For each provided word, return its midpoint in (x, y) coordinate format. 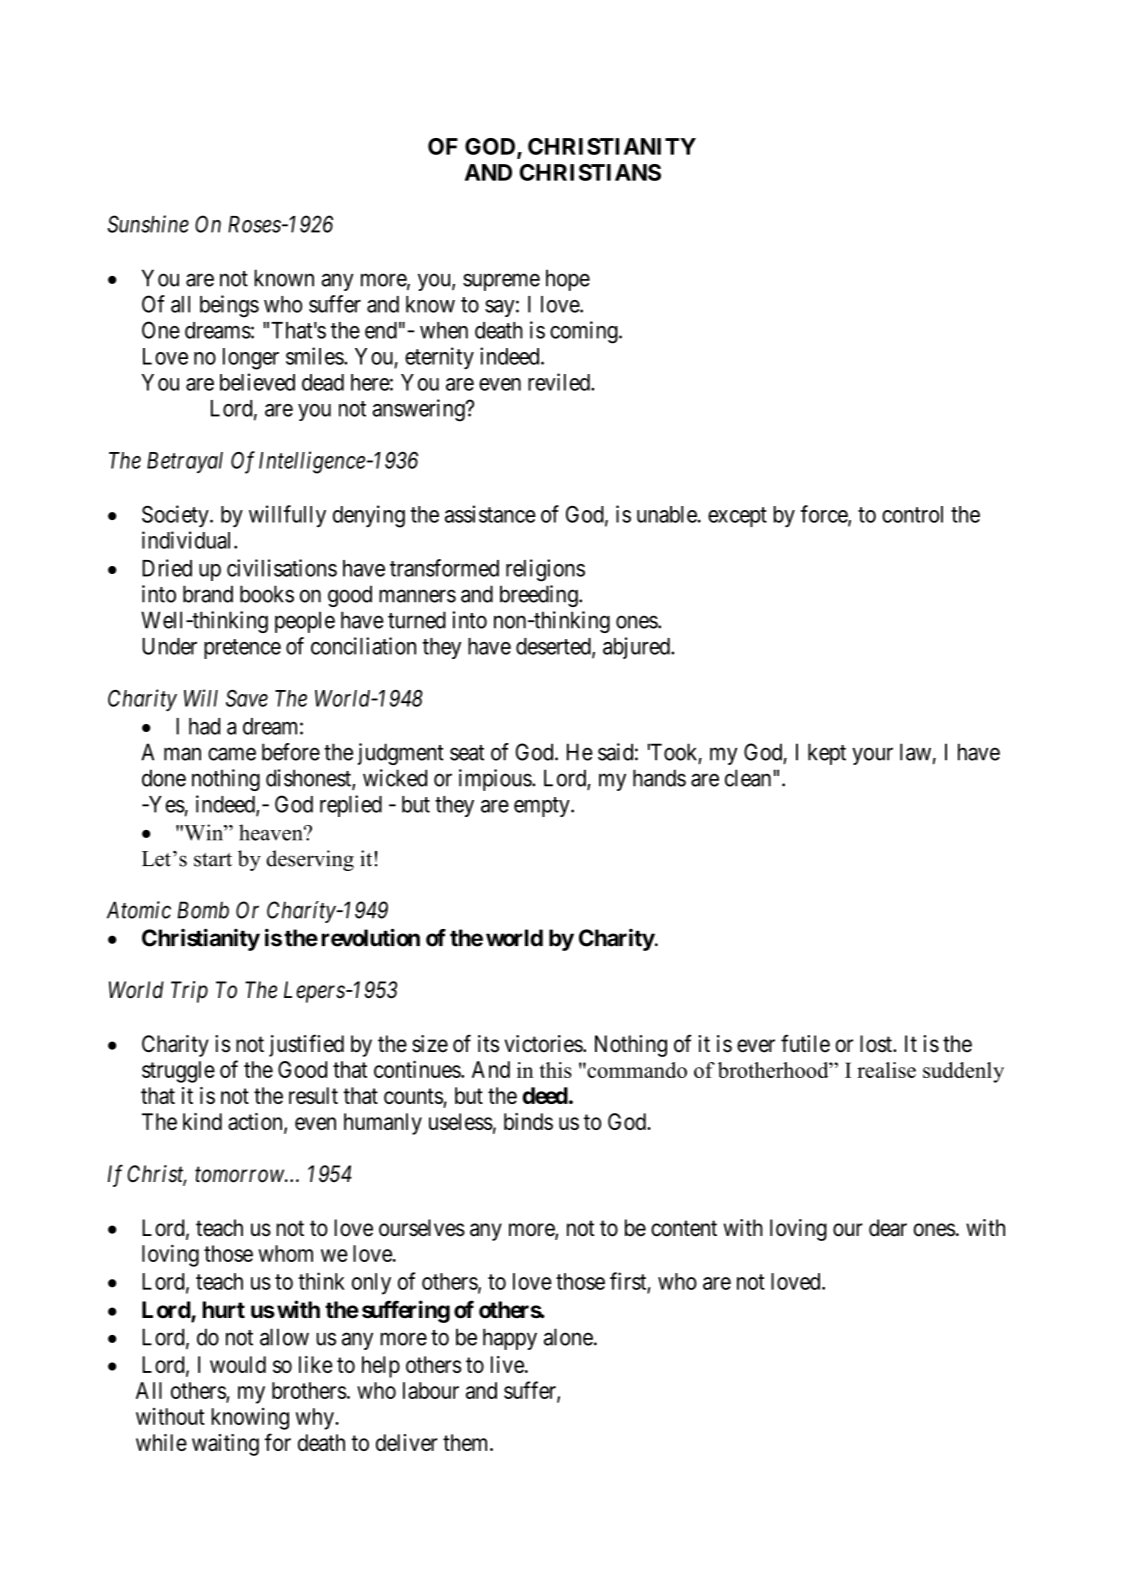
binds (528, 1121)
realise (886, 1070)
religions (545, 570)
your (872, 756)
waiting (225, 1445)
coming (585, 332)
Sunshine (148, 224)
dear (888, 1228)
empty (543, 807)
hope (568, 280)
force (825, 515)
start (213, 860)
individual (188, 540)
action (256, 1123)
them (467, 1442)
